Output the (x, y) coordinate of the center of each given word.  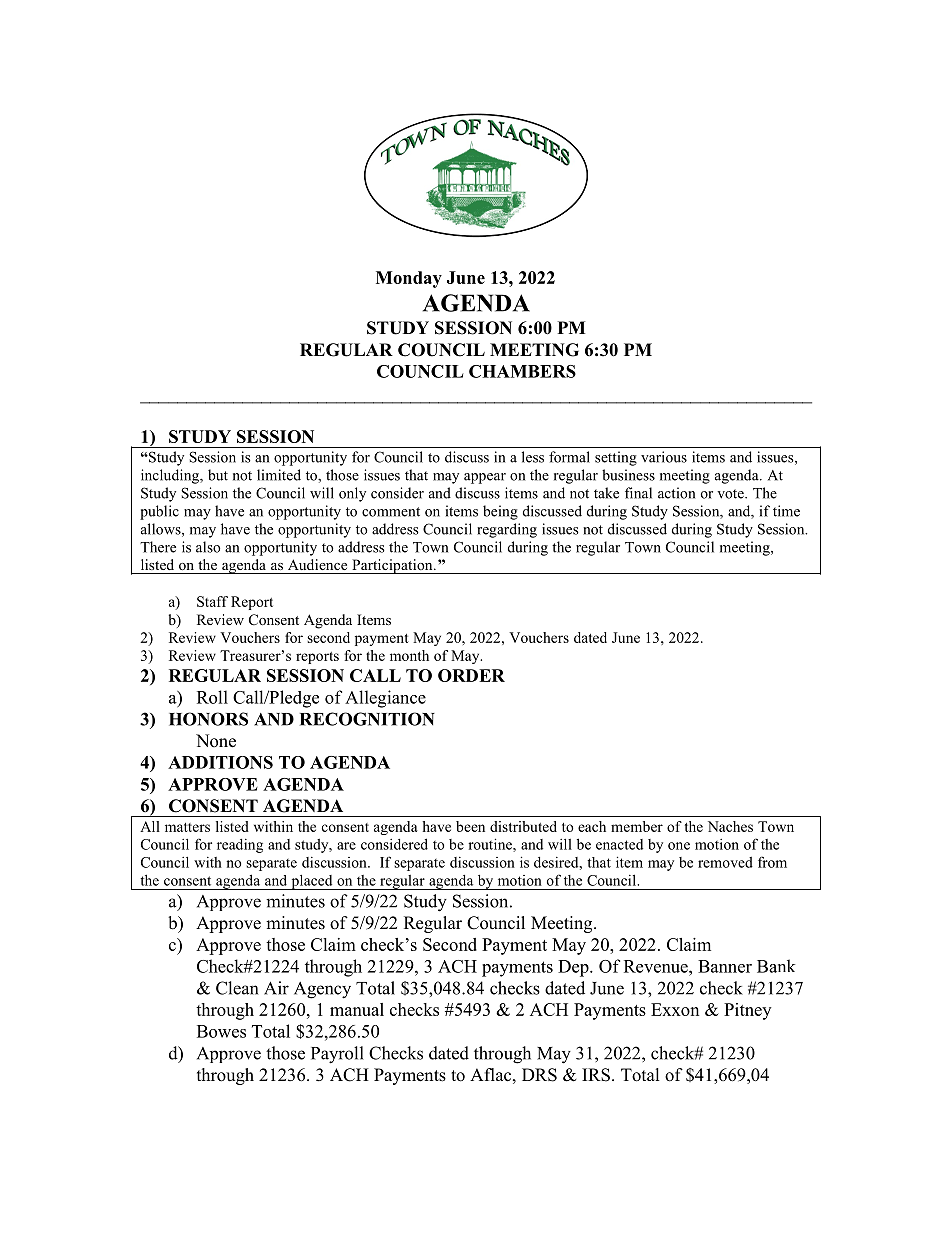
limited (279, 475)
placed (312, 882)
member (637, 826)
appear (485, 478)
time (786, 511)
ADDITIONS (220, 762)
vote (731, 494)
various (664, 457)
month (409, 655)
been (470, 826)
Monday (409, 279)
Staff (212, 601)
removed (725, 862)
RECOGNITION (367, 719)
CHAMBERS (522, 371)
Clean (237, 988)
